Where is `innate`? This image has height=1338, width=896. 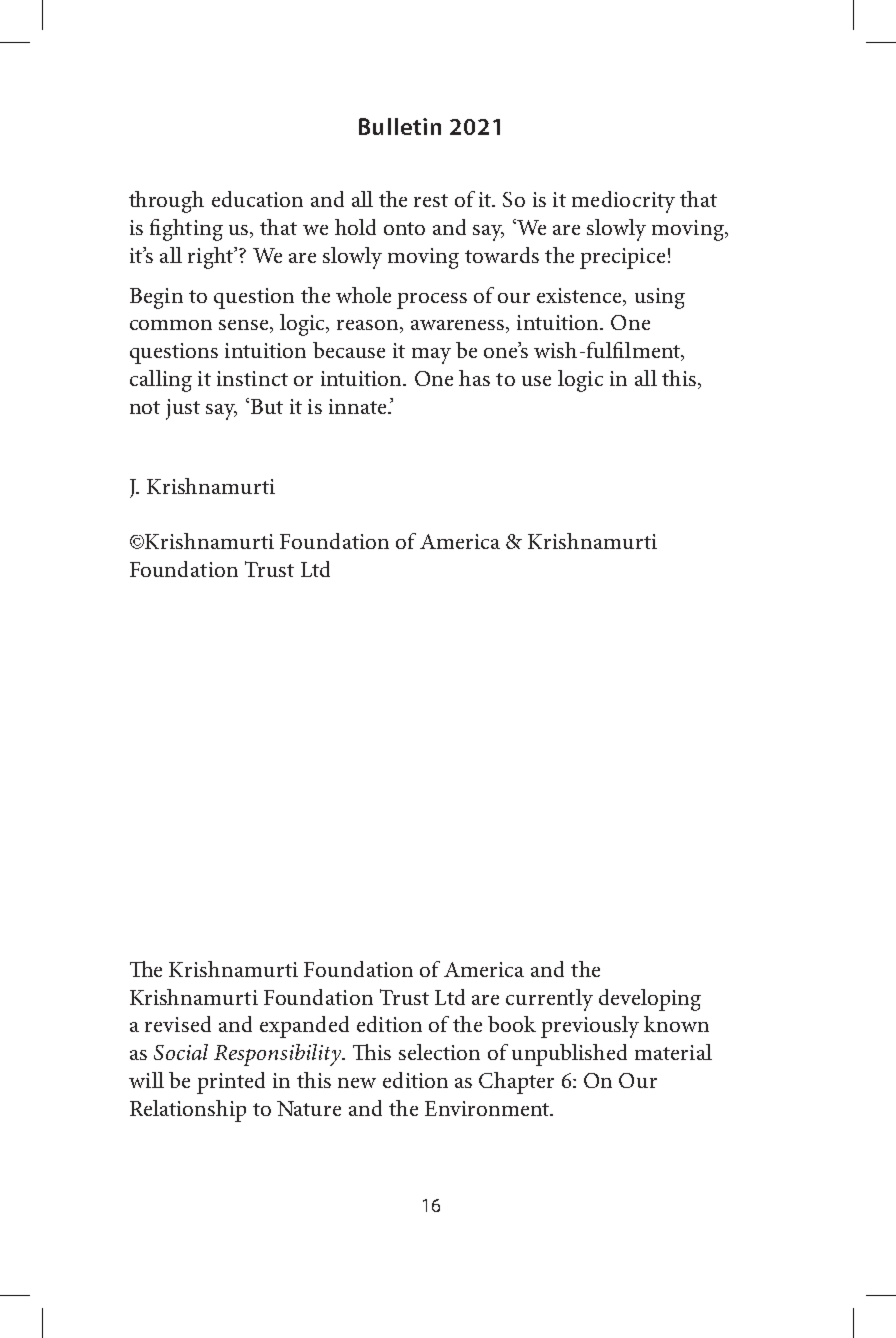 innate is located at coordinates (359, 406).
